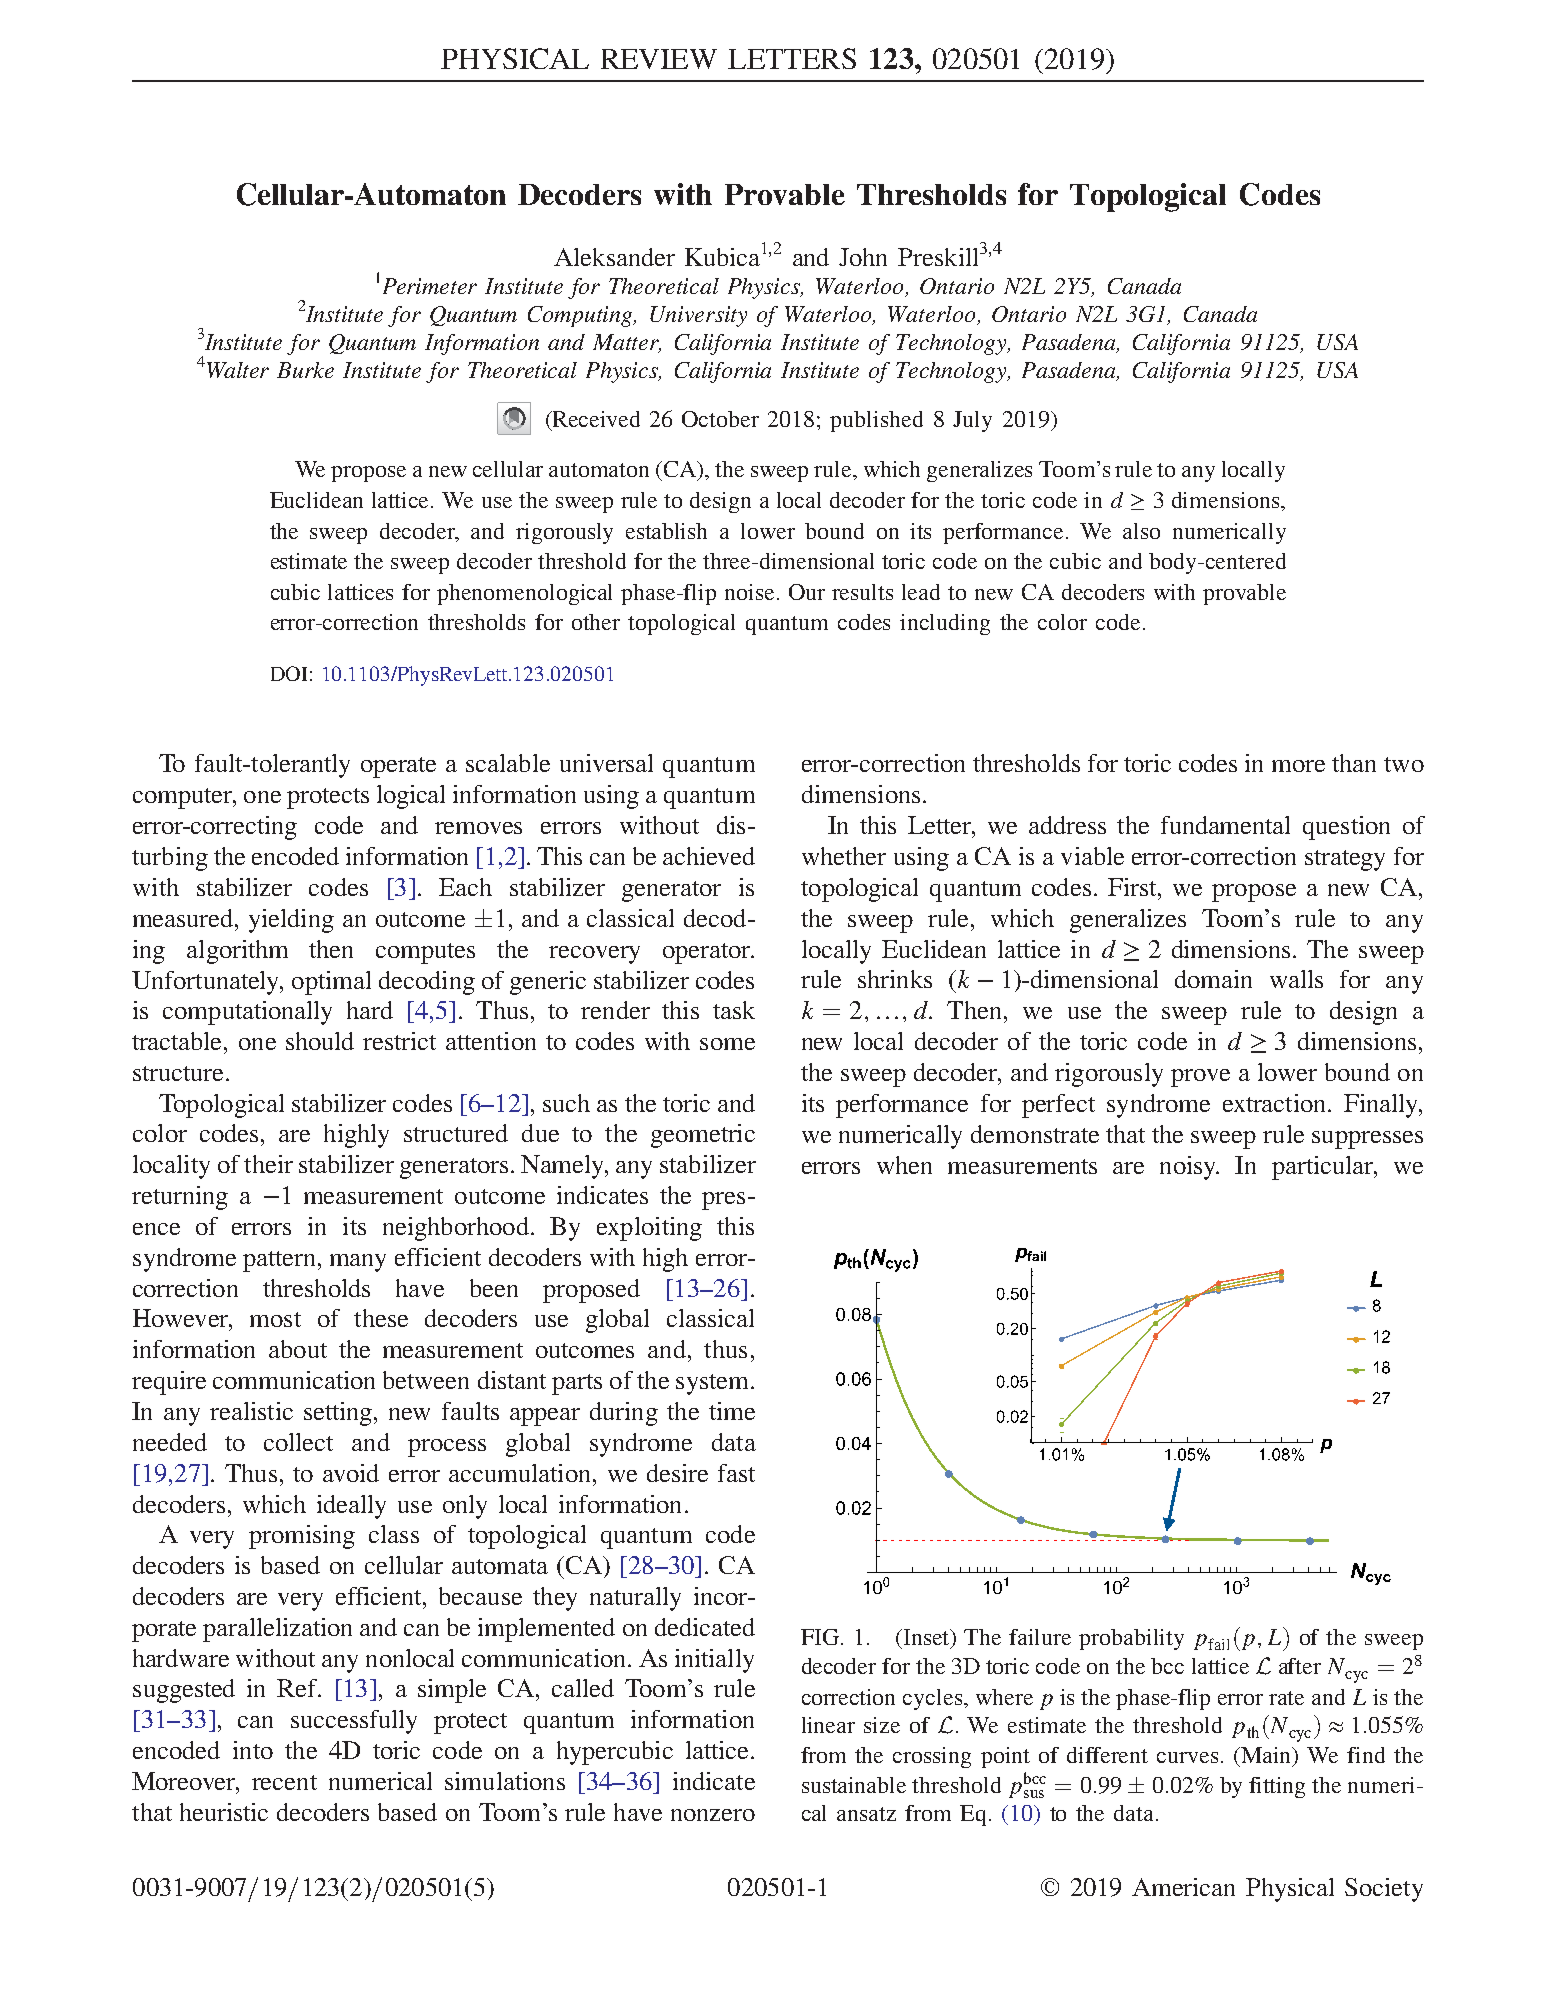  I want to click on John, so click(863, 257).
